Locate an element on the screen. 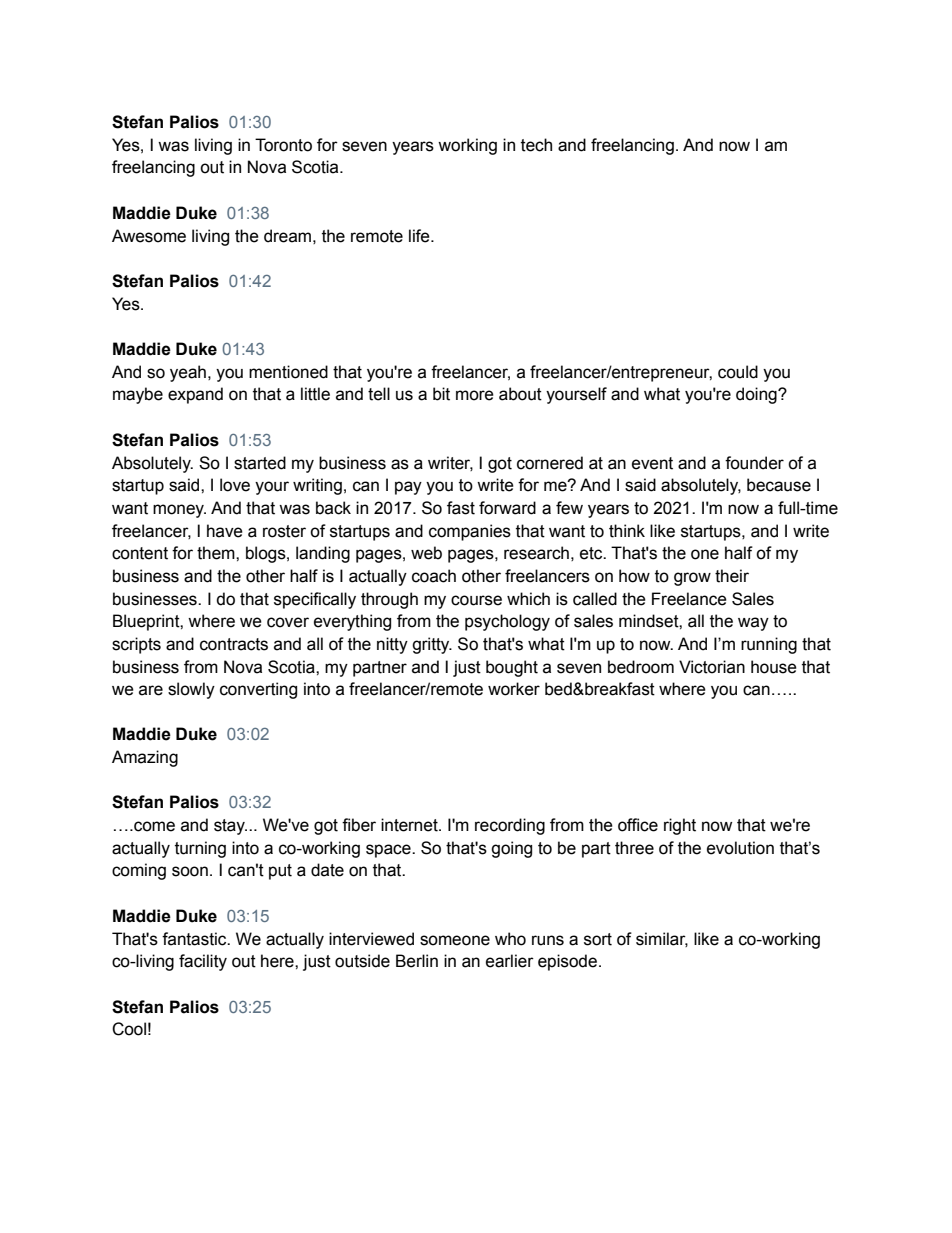  stay is located at coordinates (230, 827).
